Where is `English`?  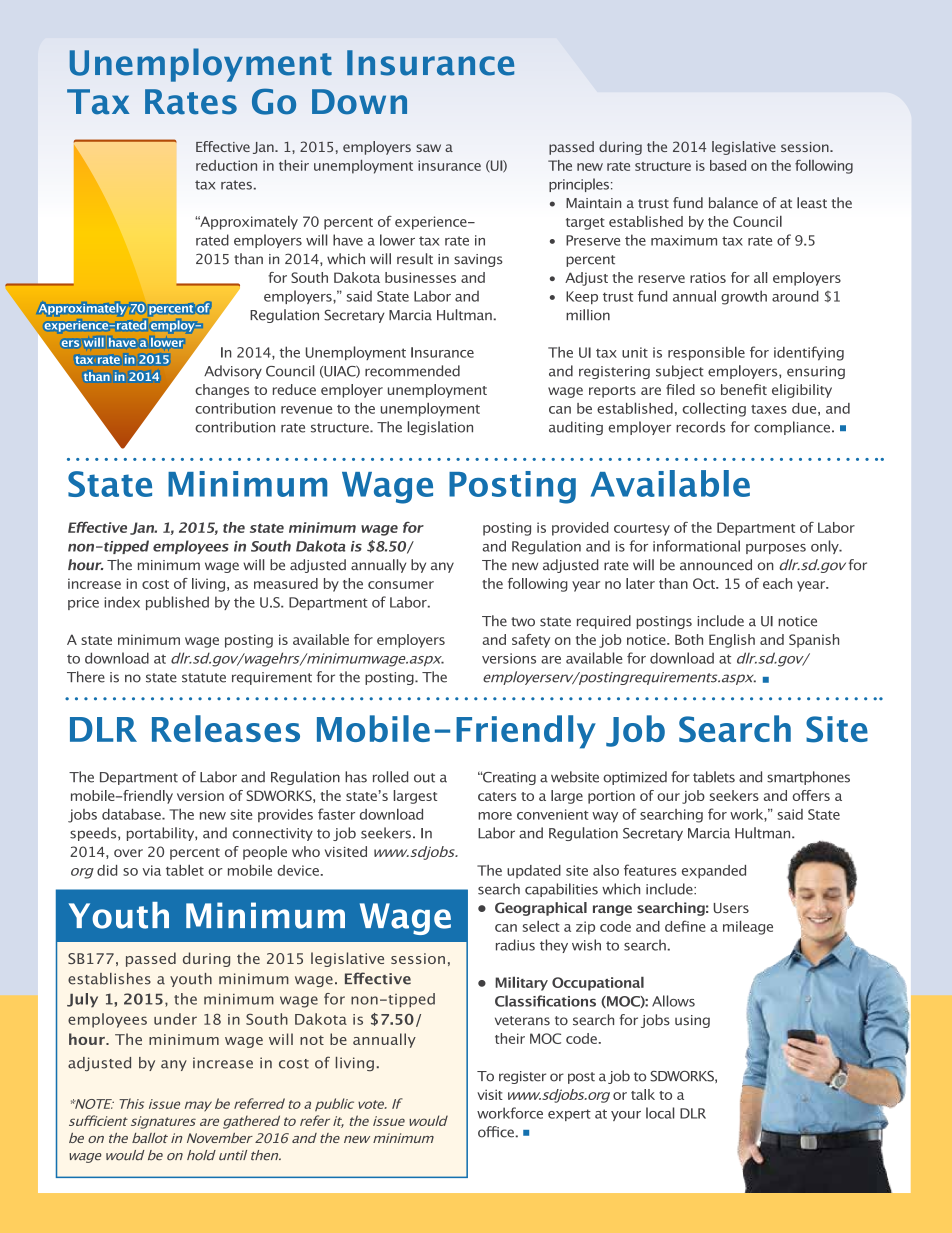
English is located at coordinates (732, 641).
